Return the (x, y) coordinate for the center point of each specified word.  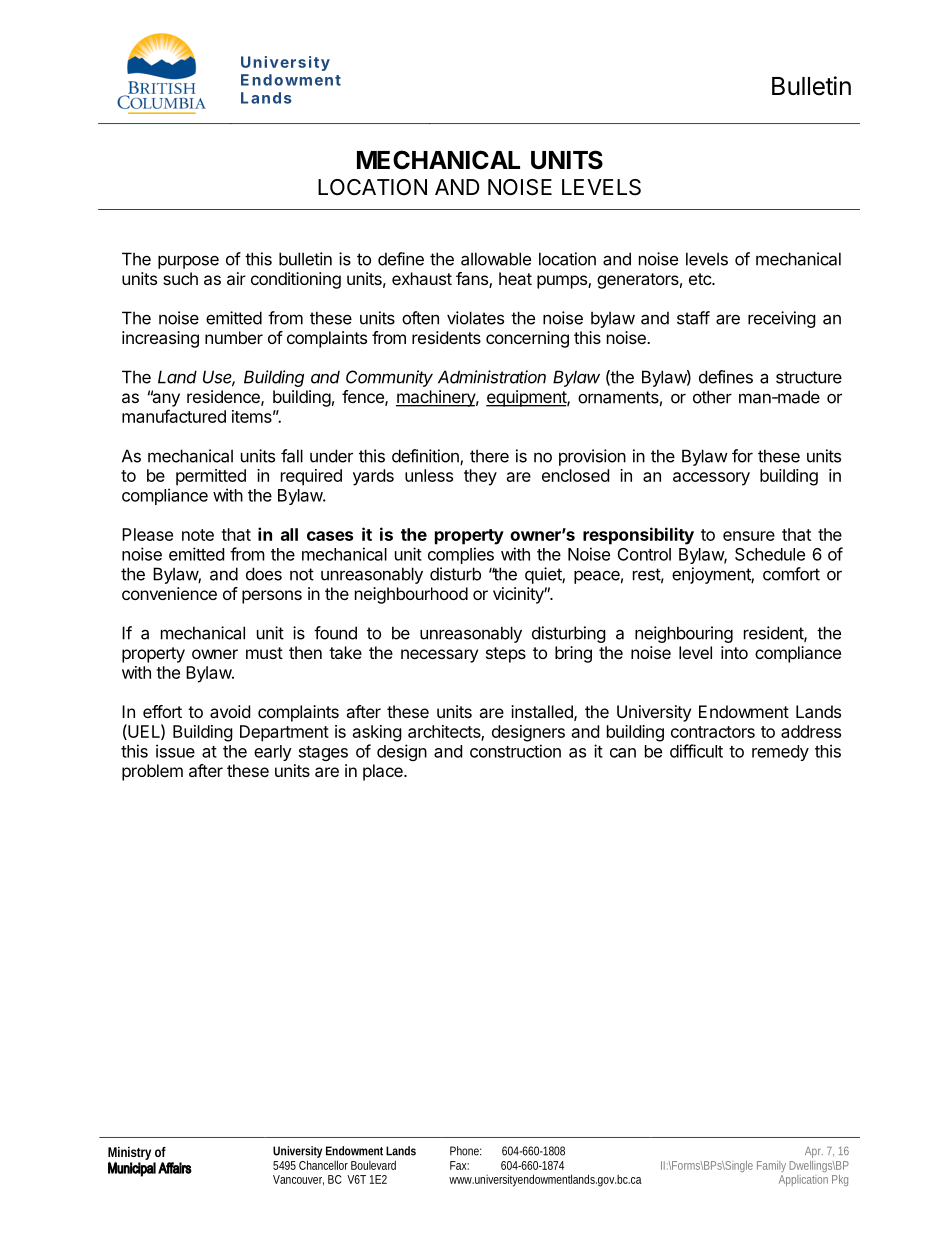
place (384, 772)
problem (152, 772)
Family (771, 1166)
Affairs (175, 1168)
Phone (465, 1151)
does (264, 574)
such (180, 278)
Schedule (770, 554)
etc (701, 279)
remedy (780, 753)
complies (461, 555)
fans (473, 280)
